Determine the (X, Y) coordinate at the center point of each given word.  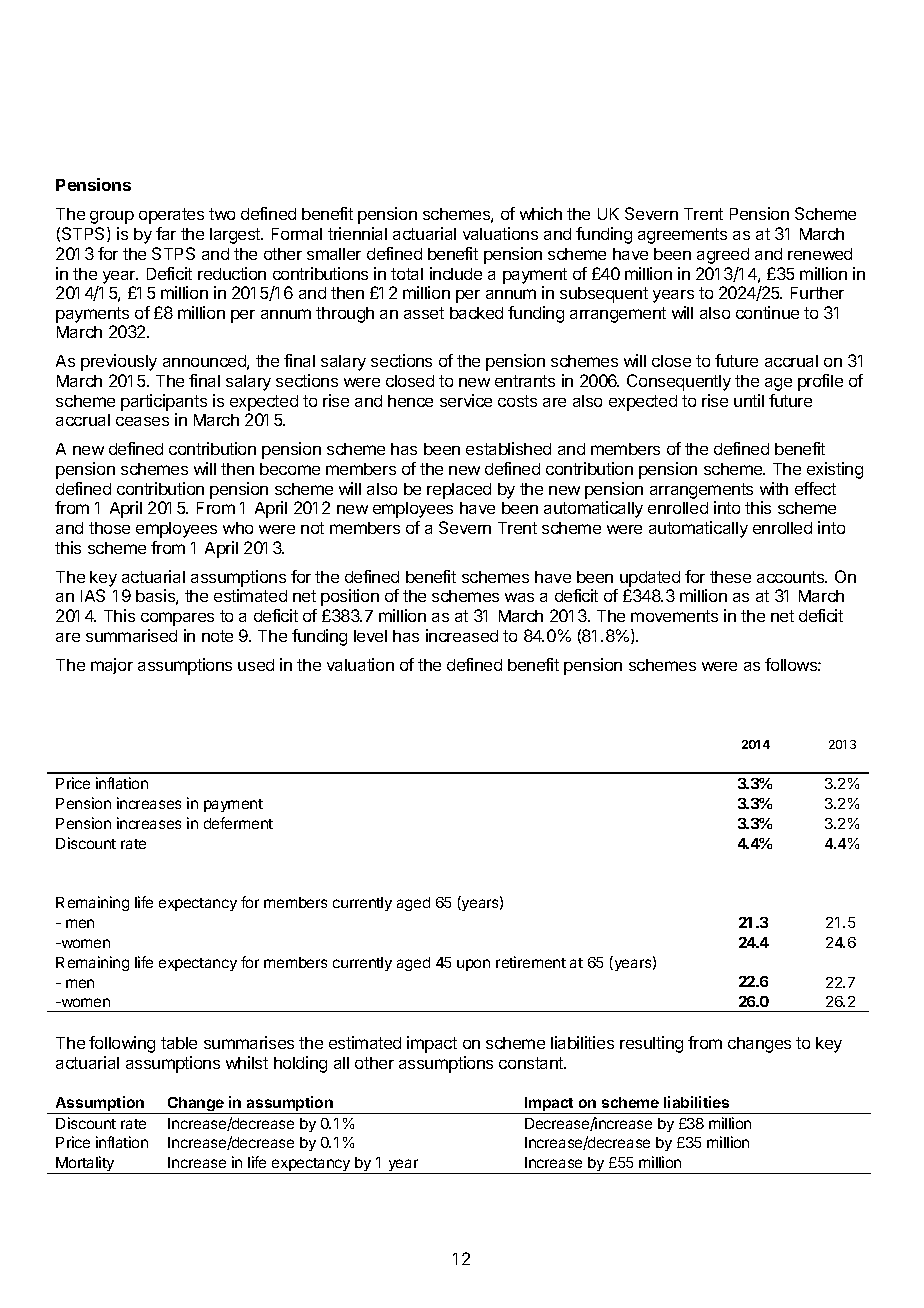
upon (473, 965)
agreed (723, 256)
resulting (651, 1044)
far (166, 233)
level (370, 636)
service (466, 400)
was (519, 597)
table (179, 1043)
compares (177, 619)
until (749, 400)
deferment (238, 823)
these (730, 577)
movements (674, 616)
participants (164, 402)
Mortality (86, 1165)
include (456, 273)
